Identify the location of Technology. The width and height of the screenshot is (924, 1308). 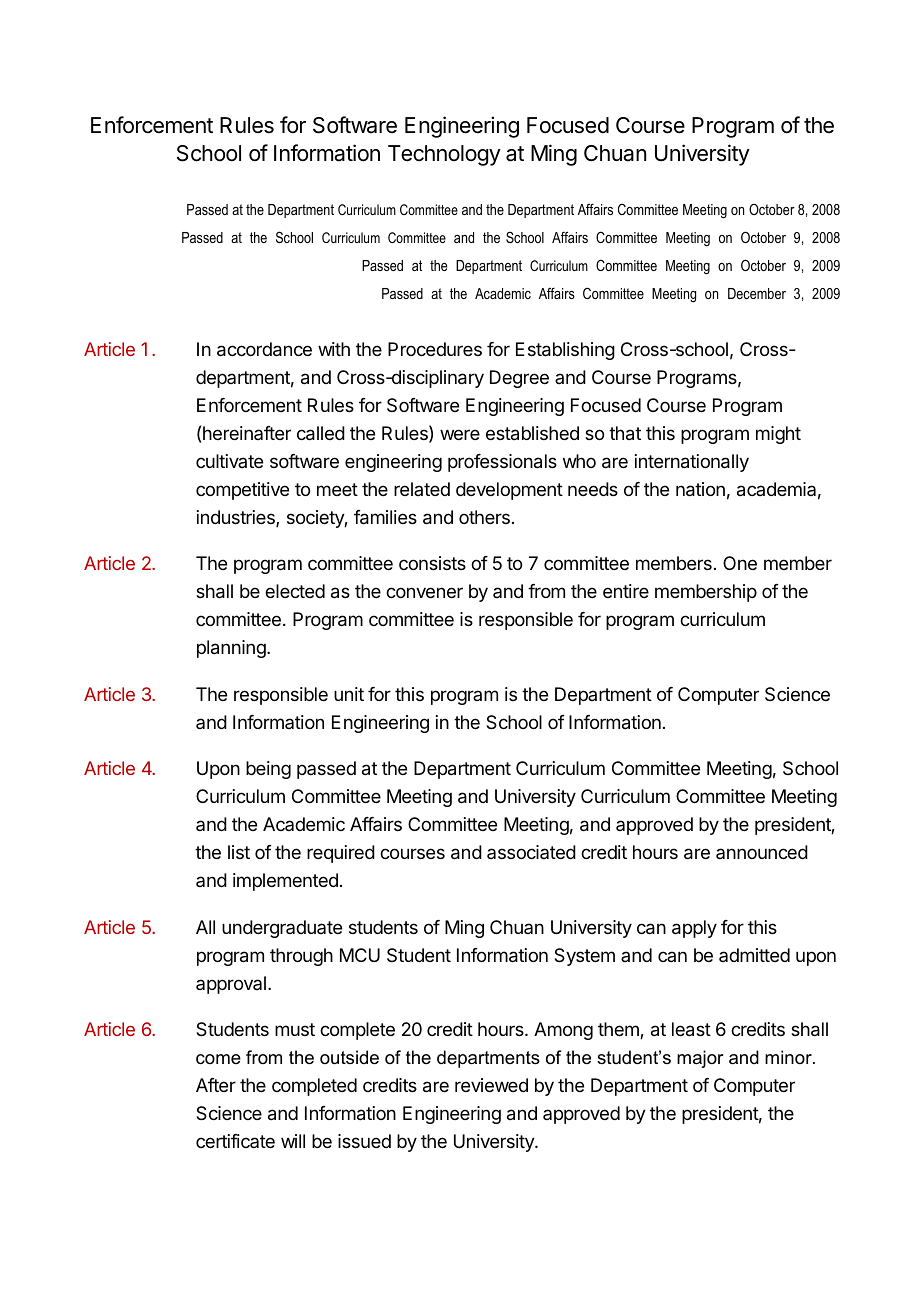
(444, 155).
